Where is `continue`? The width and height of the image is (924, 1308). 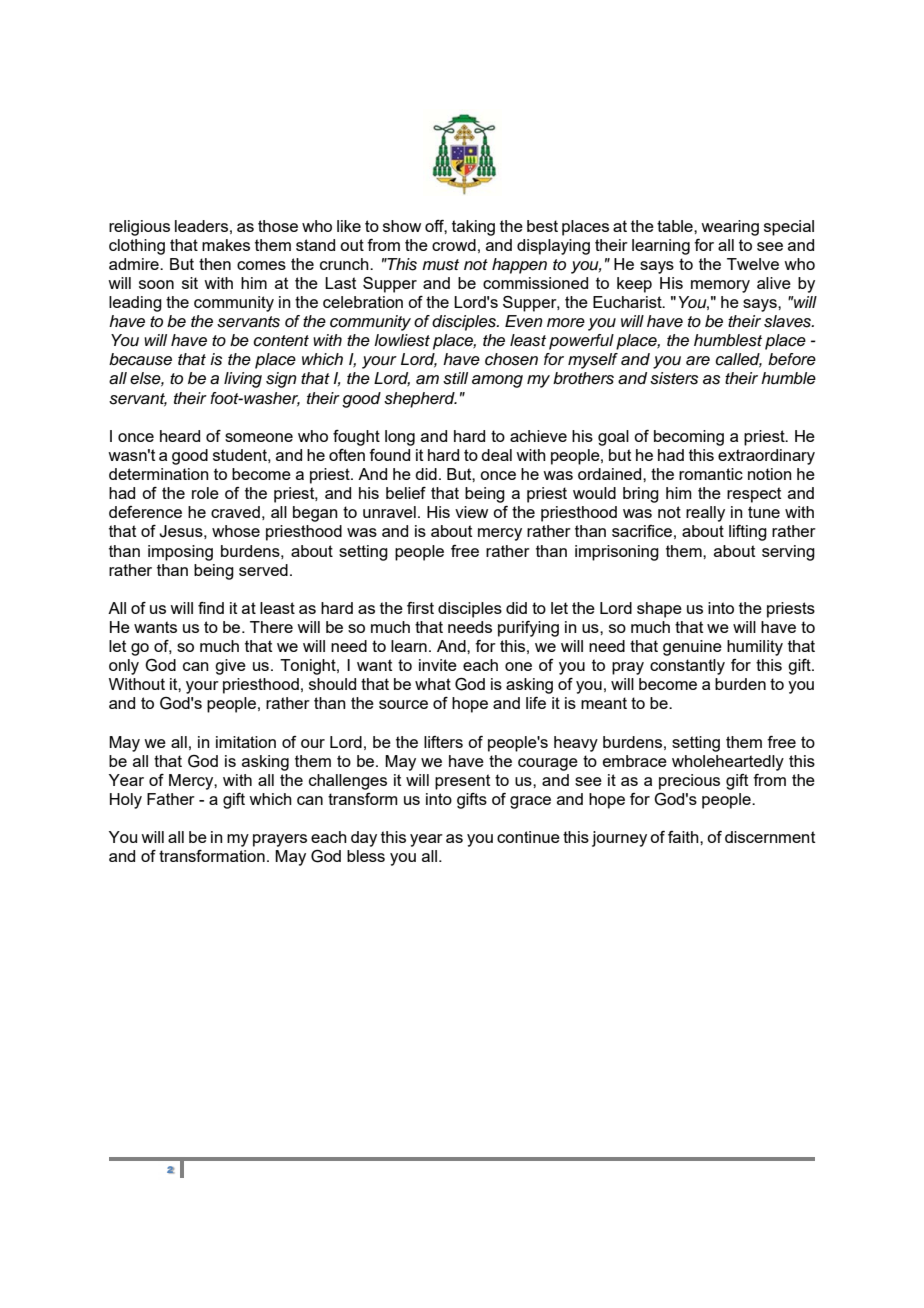
continue is located at coordinates (528, 837).
